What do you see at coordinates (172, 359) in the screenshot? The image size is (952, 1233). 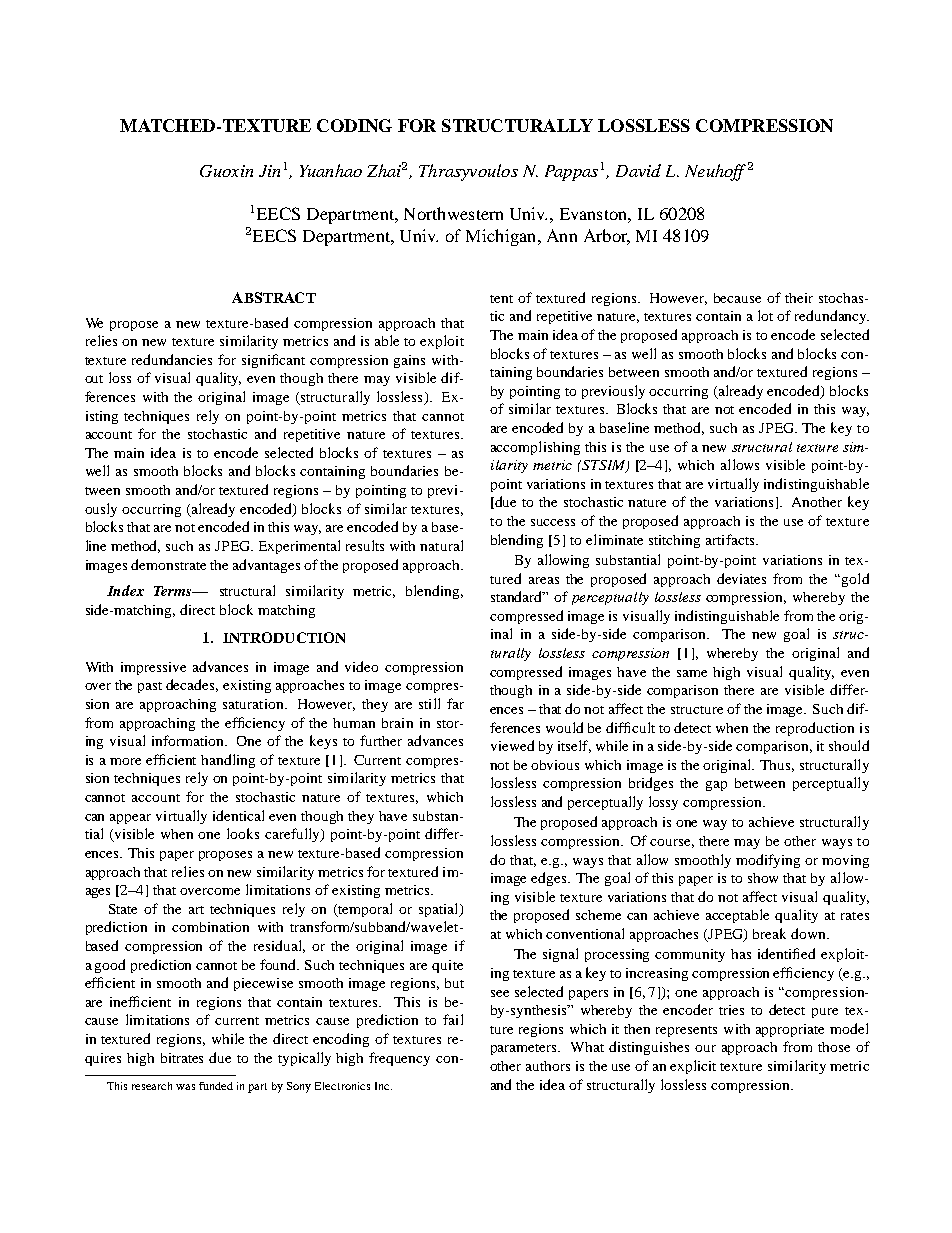 I see `redundancies` at bounding box center [172, 359].
